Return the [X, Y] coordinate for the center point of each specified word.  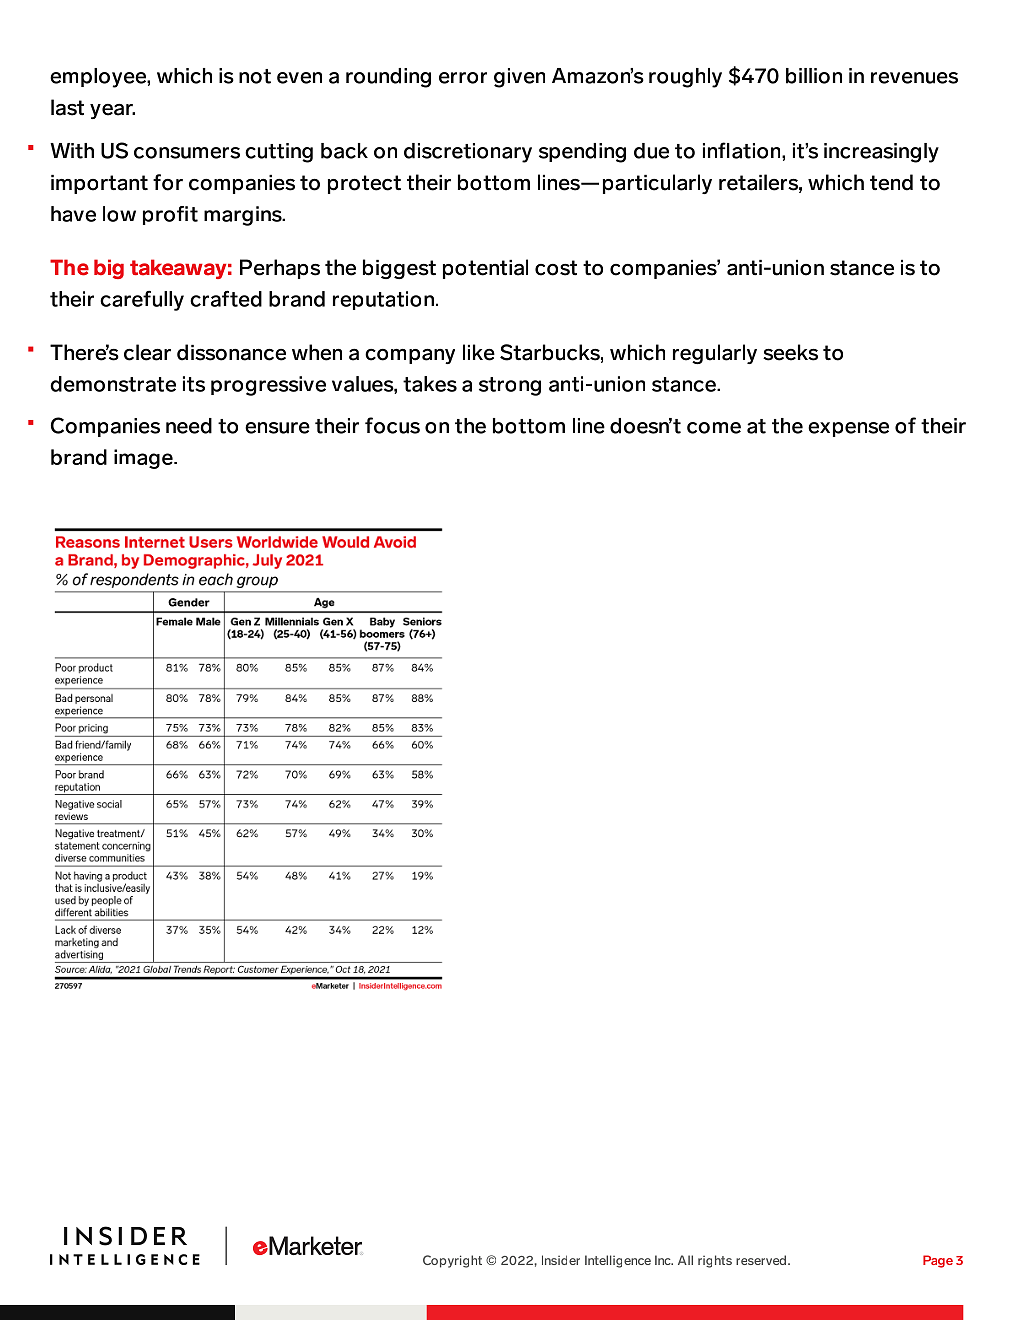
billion [814, 76]
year [112, 111]
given [519, 78]
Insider [561, 1260]
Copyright [452, 1261]
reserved [762, 1260]
